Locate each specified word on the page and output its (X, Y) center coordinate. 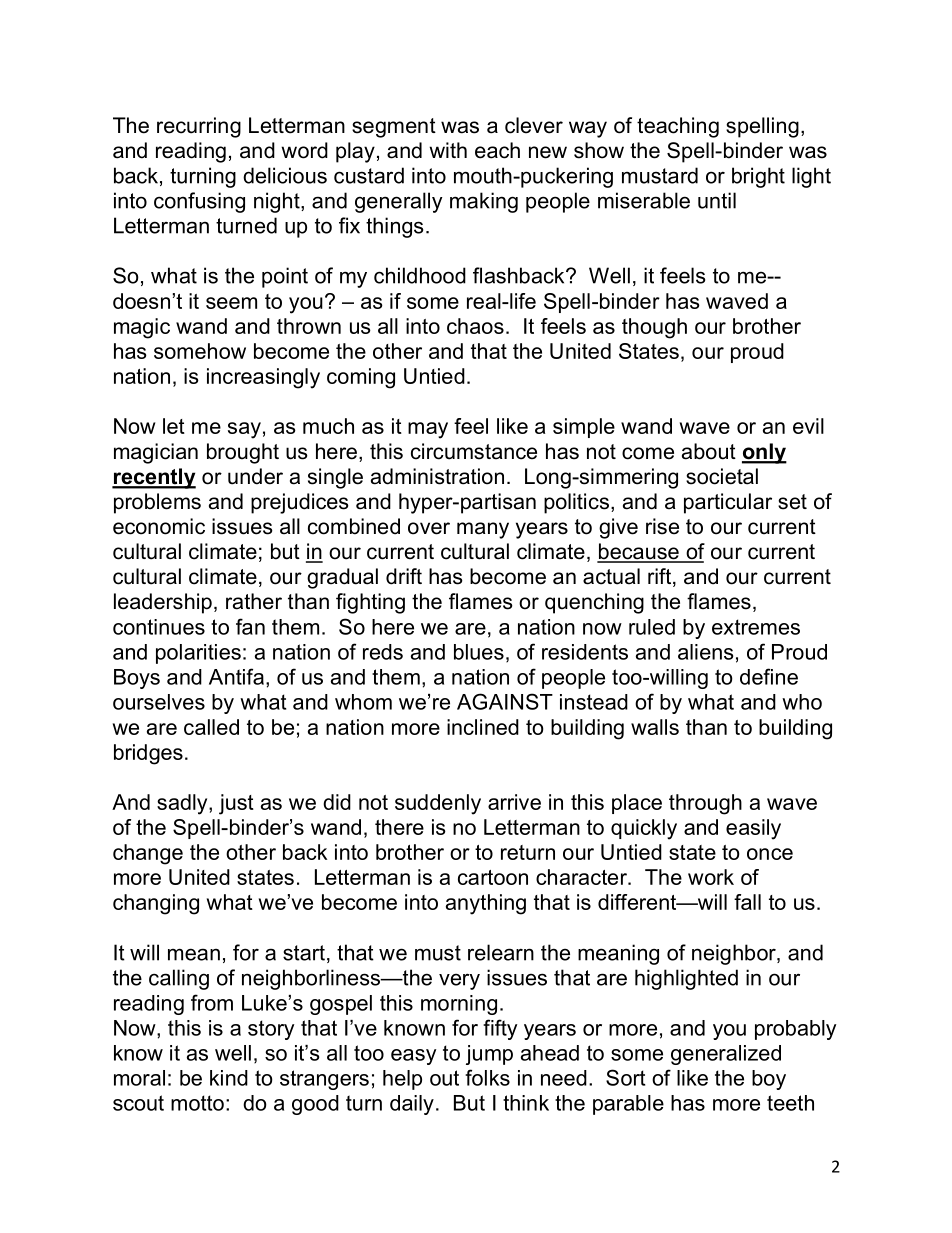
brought (243, 453)
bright (758, 177)
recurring (199, 127)
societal (722, 476)
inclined (483, 727)
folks (487, 1077)
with (448, 150)
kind (229, 1078)
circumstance (474, 451)
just (236, 804)
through (705, 804)
